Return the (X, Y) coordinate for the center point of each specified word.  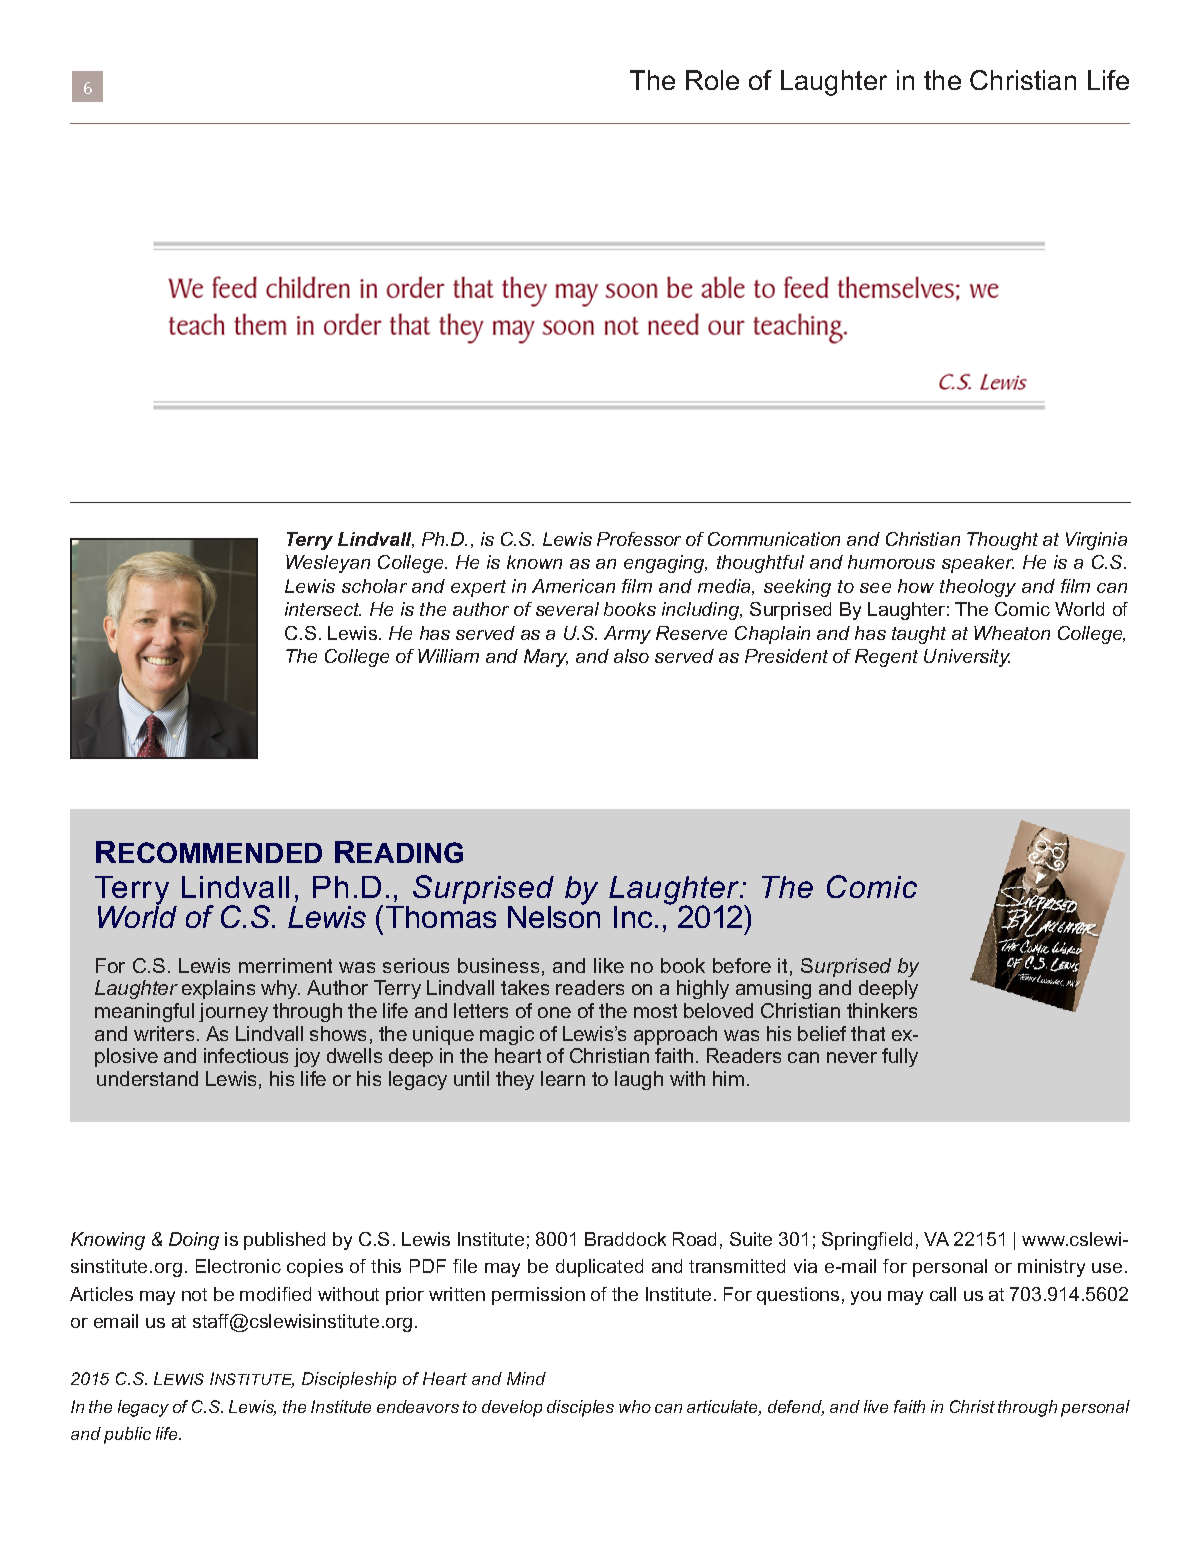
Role (712, 80)
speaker (978, 564)
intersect (323, 609)
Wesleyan (328, 564)
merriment (285, 965)
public (127, 1435)
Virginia (1096, 541)
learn (563, 1078)
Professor (639, 539)
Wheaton (1012, 633)
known (534, 562)
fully (900, 1057)
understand (147, 1078)
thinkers (882, 1010)
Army (627, 635)
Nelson (554, 915)
